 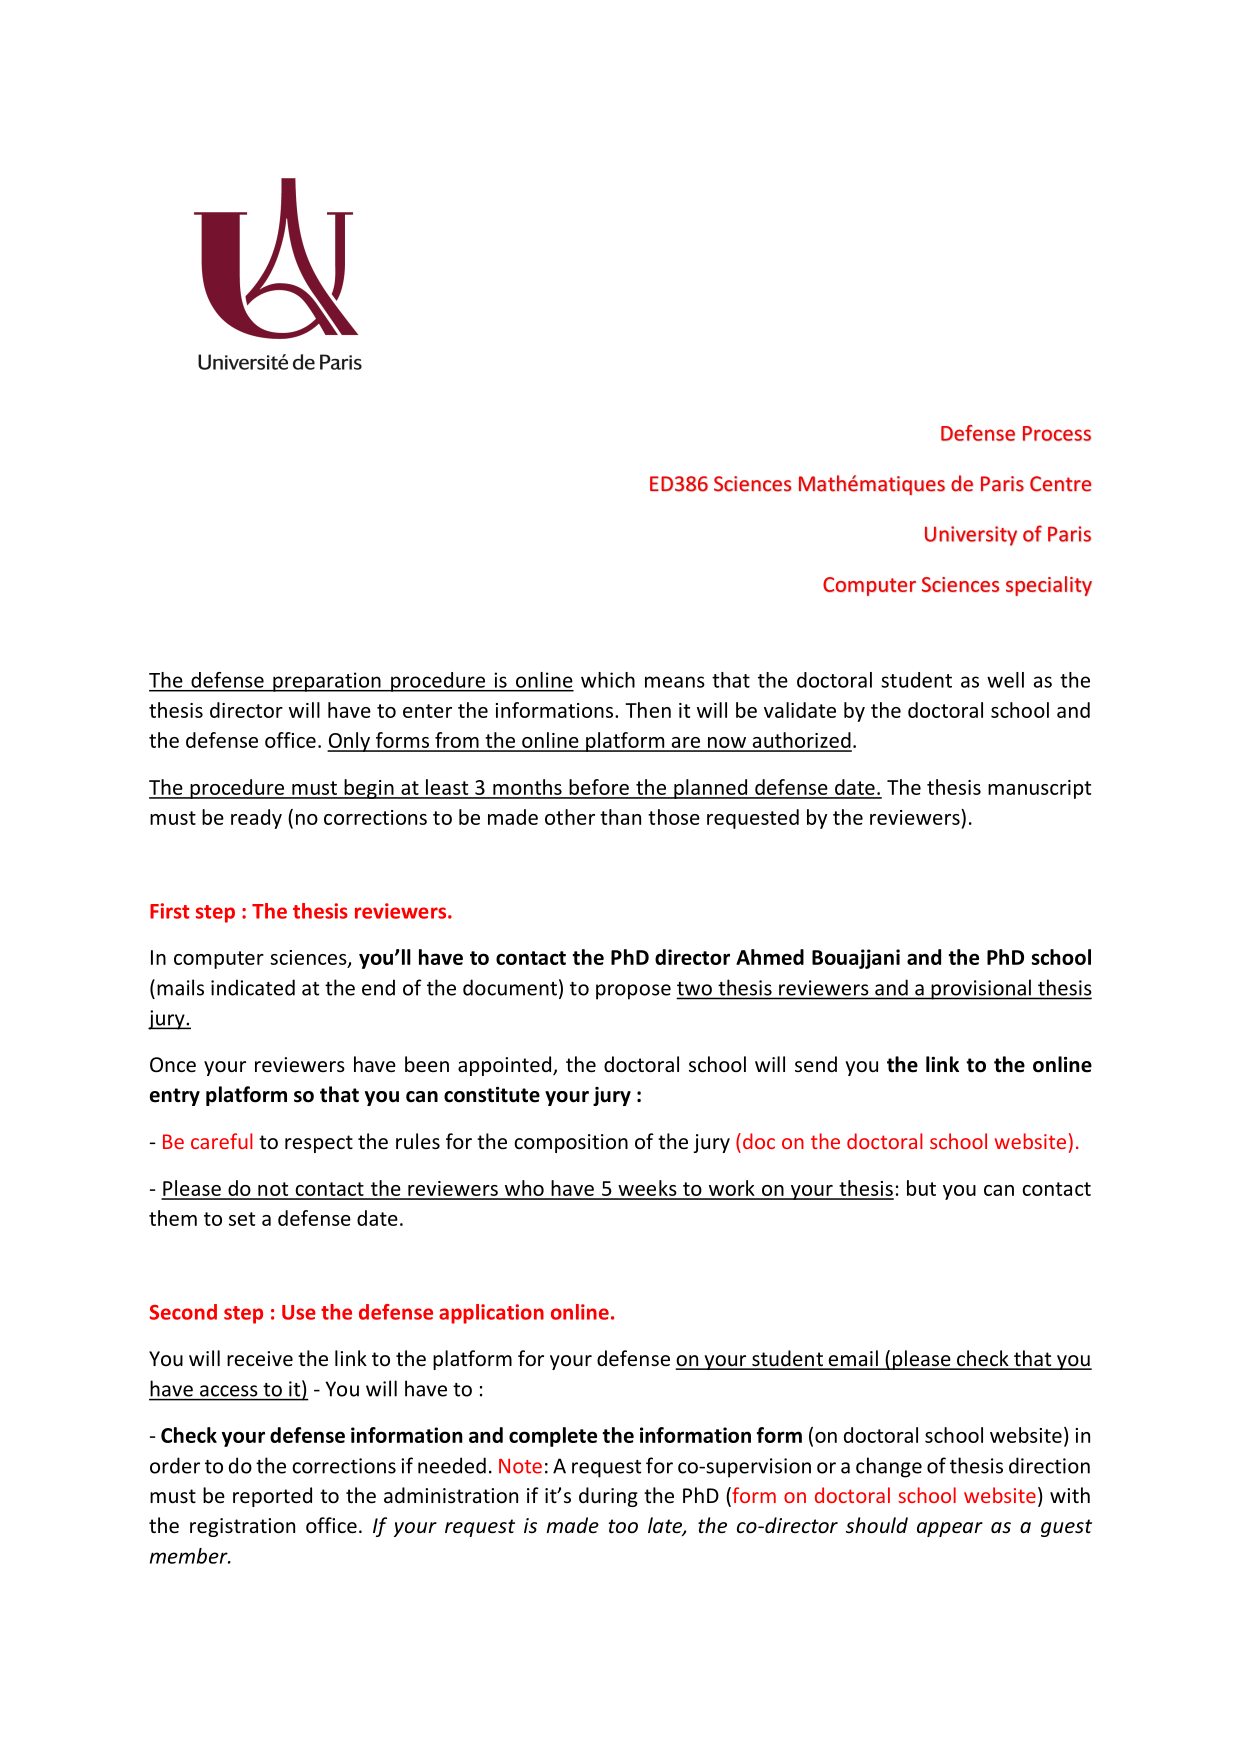 I want to click on Centre, so click(x=1061, y=484).
